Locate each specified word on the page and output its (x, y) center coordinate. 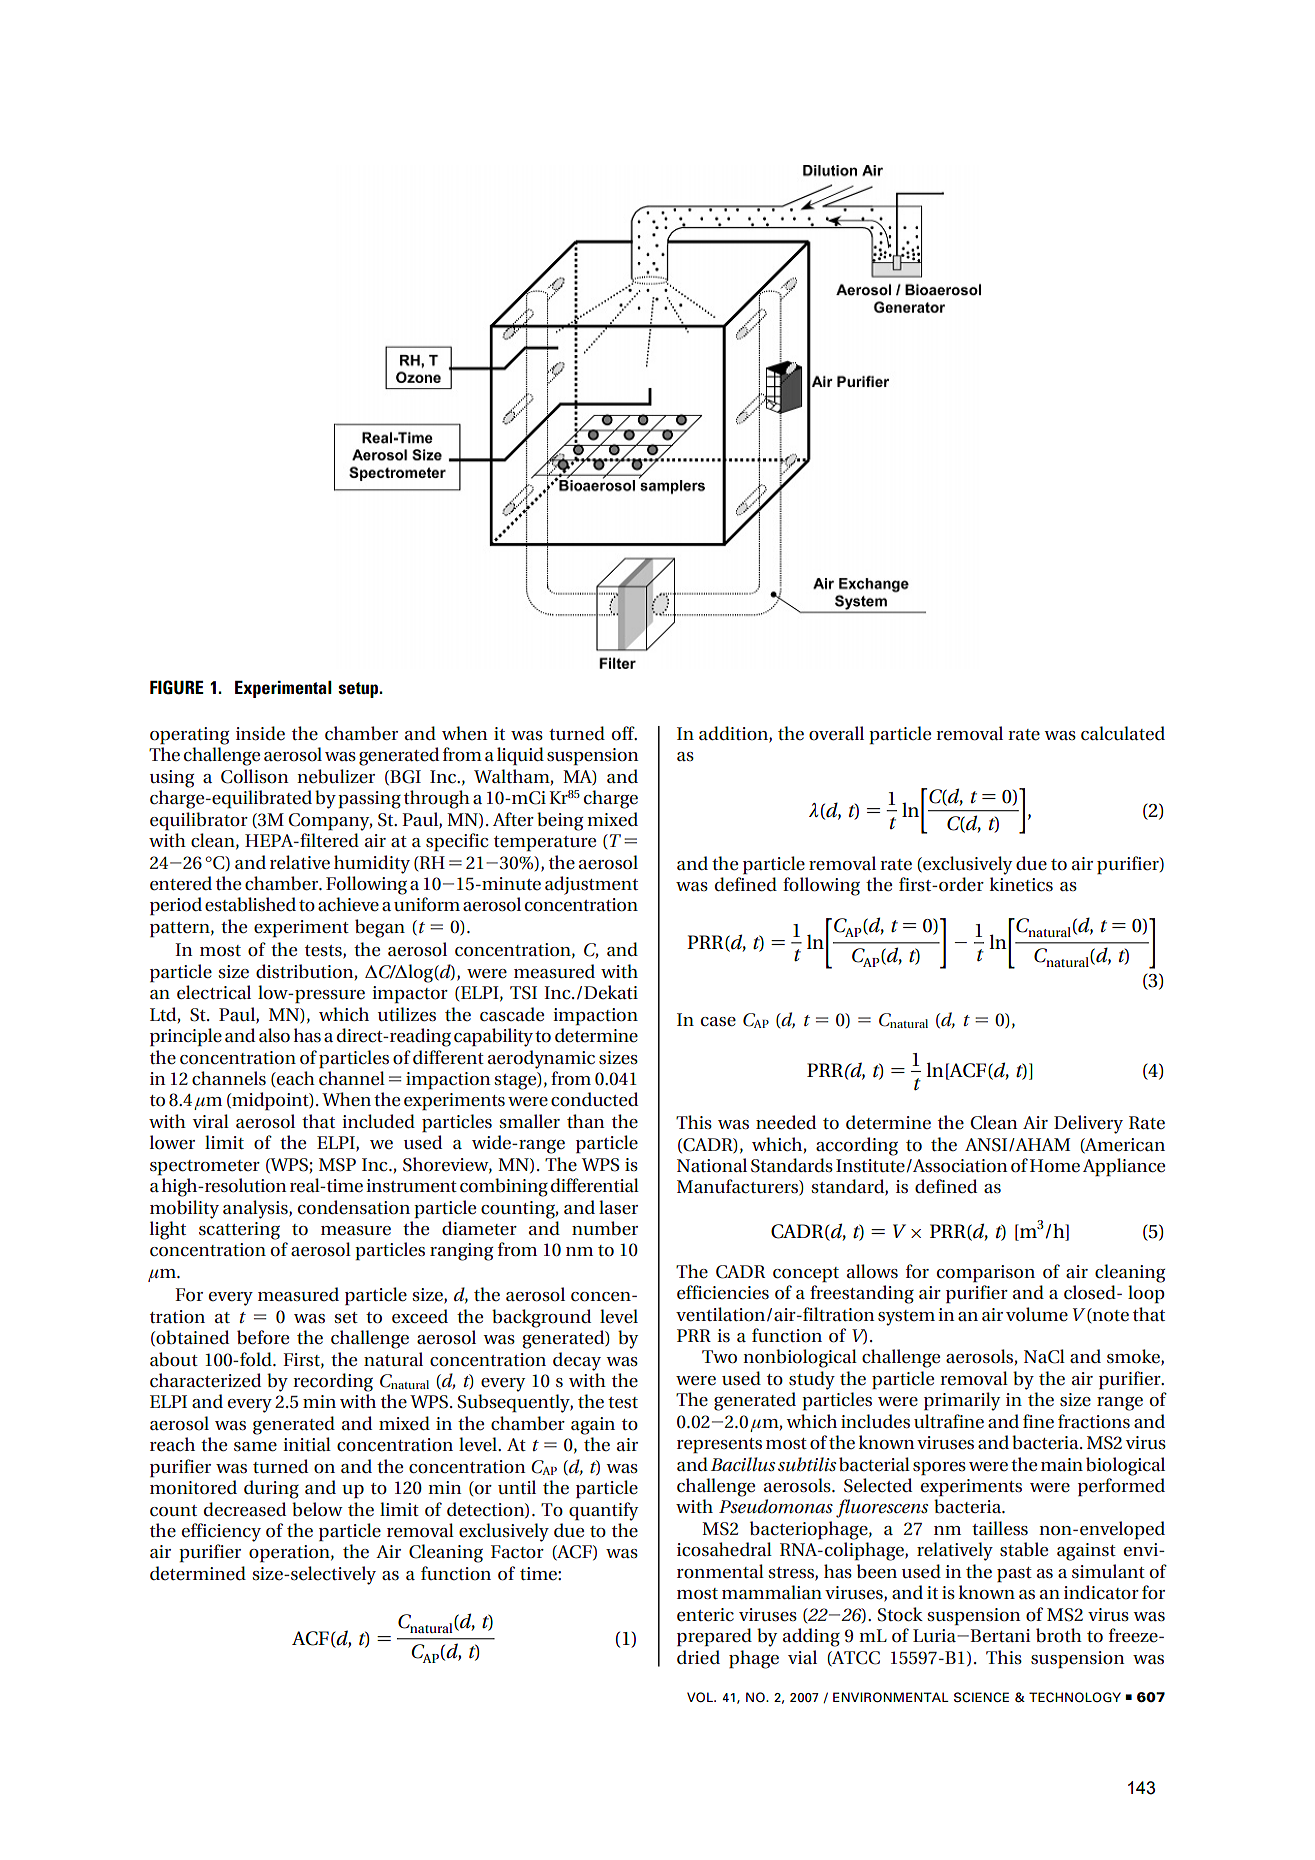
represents (719, 1446)
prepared (714, 1637)
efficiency (221, 1532)
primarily (962, 1401)
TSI (523, 993)
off (624, 733)
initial (307, 1444)
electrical (214, 992)
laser (618, 1207)
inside (260, 733)
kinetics (1021, 884)
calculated (1123, 733)
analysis (256, 1209)
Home (1055, 1166)
